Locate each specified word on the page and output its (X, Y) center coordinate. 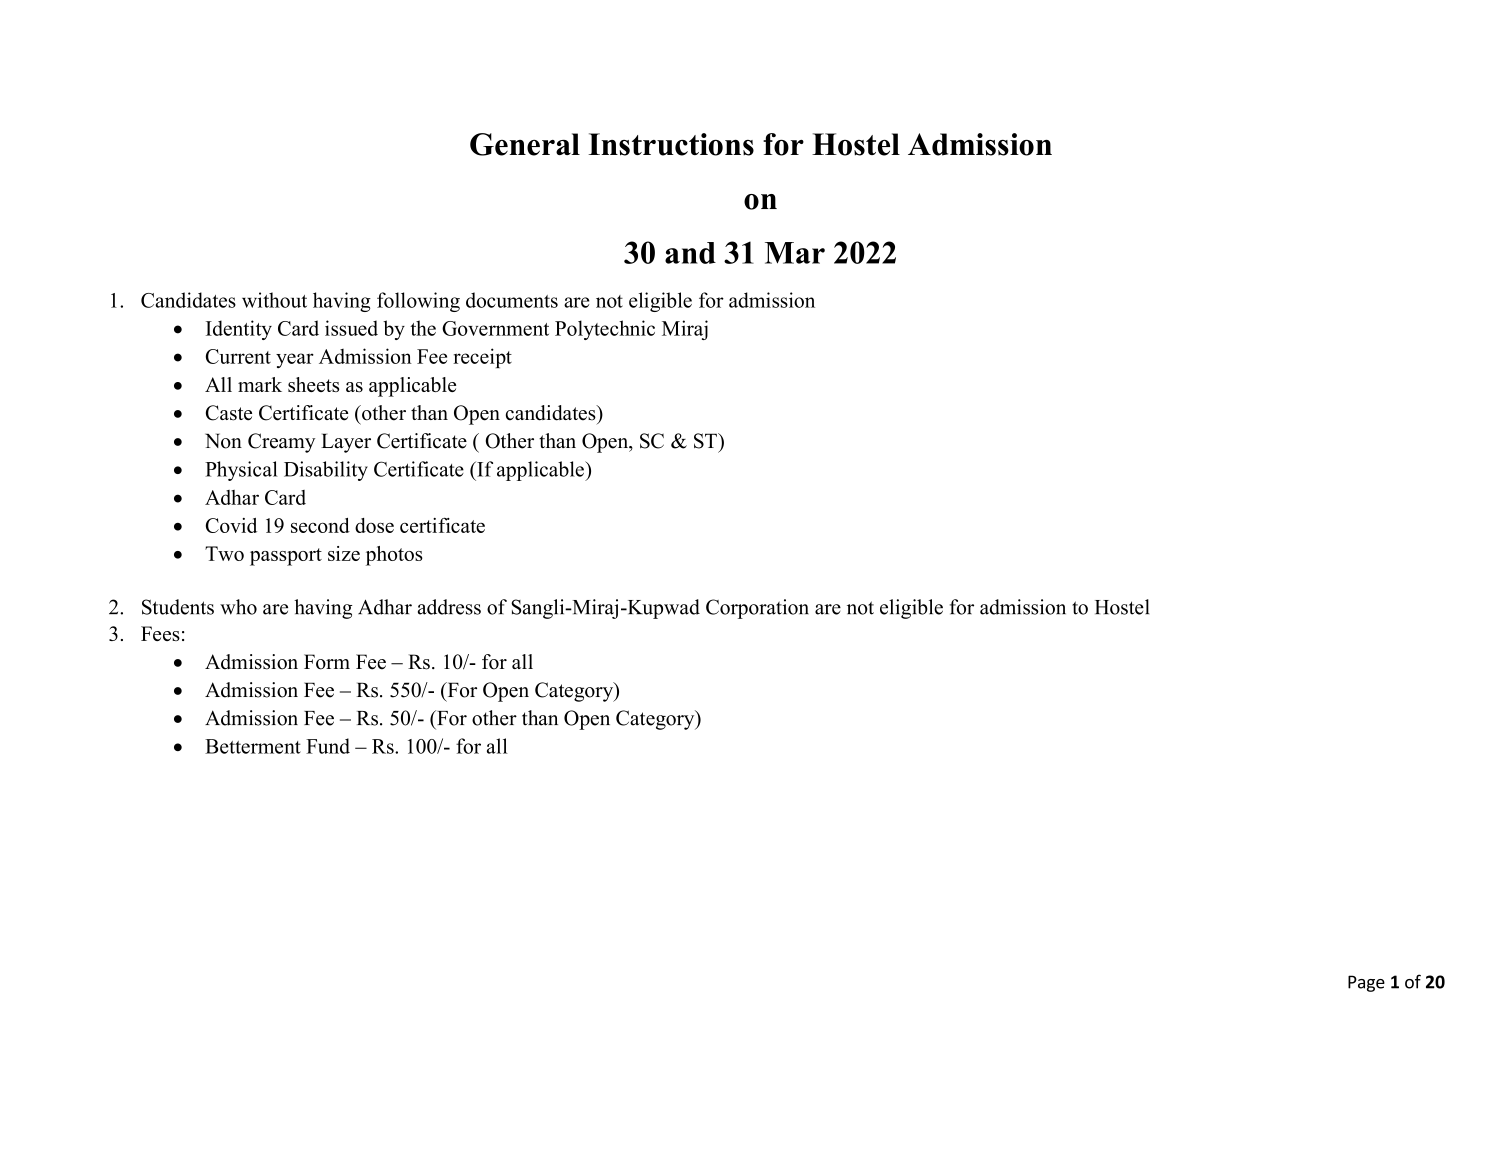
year (295, 360)
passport (286, 557)
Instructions (671, 144)
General (525, 144)
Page (1366, 983)
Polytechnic (605, 330)
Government (495, 328)
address (449, 607)
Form (327, 662)
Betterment (253, 746)
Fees (160, 633)
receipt (482, 358)
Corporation (757, 609)
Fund (328, 746)
